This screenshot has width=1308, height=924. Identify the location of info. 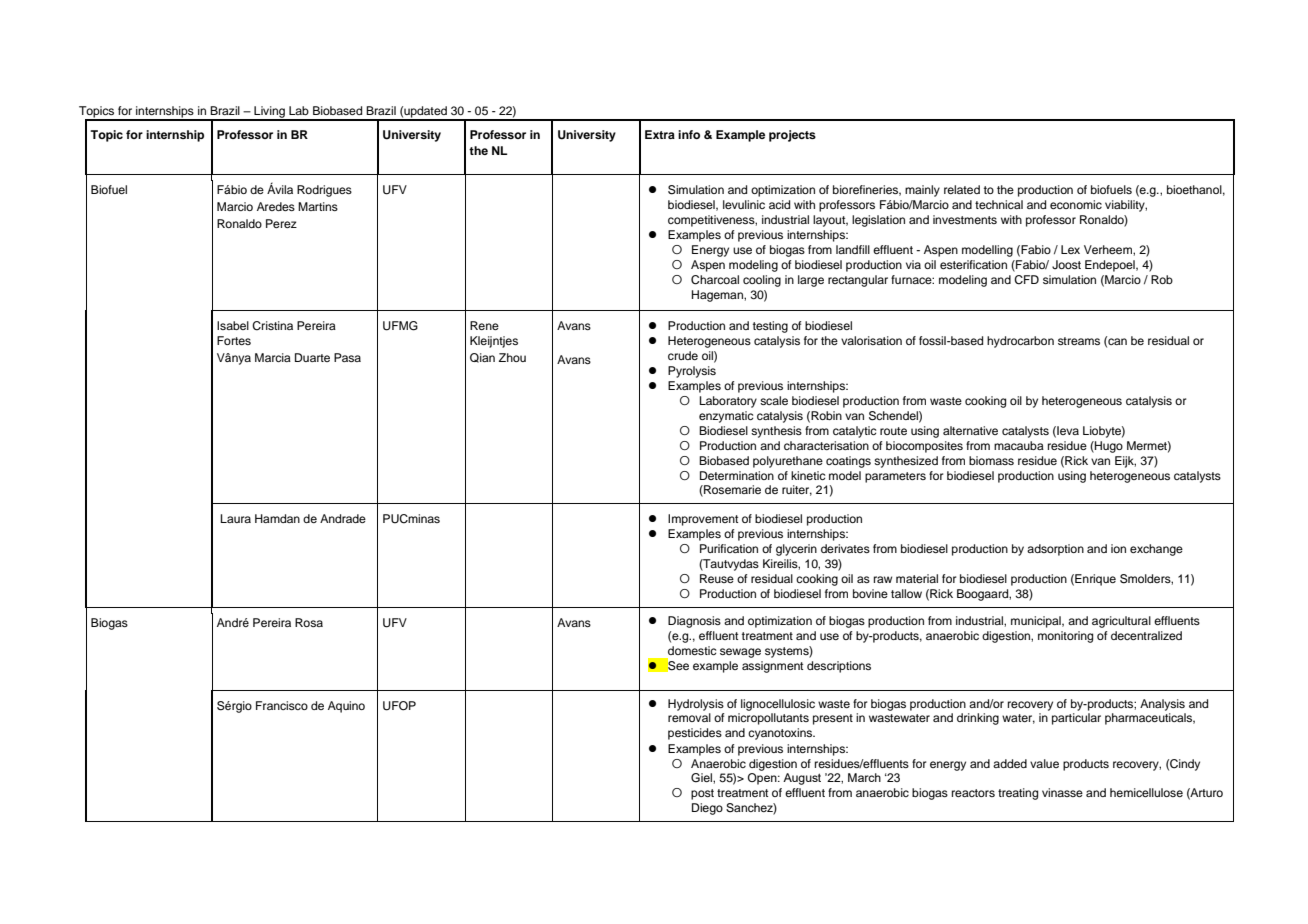
(689, 134).
